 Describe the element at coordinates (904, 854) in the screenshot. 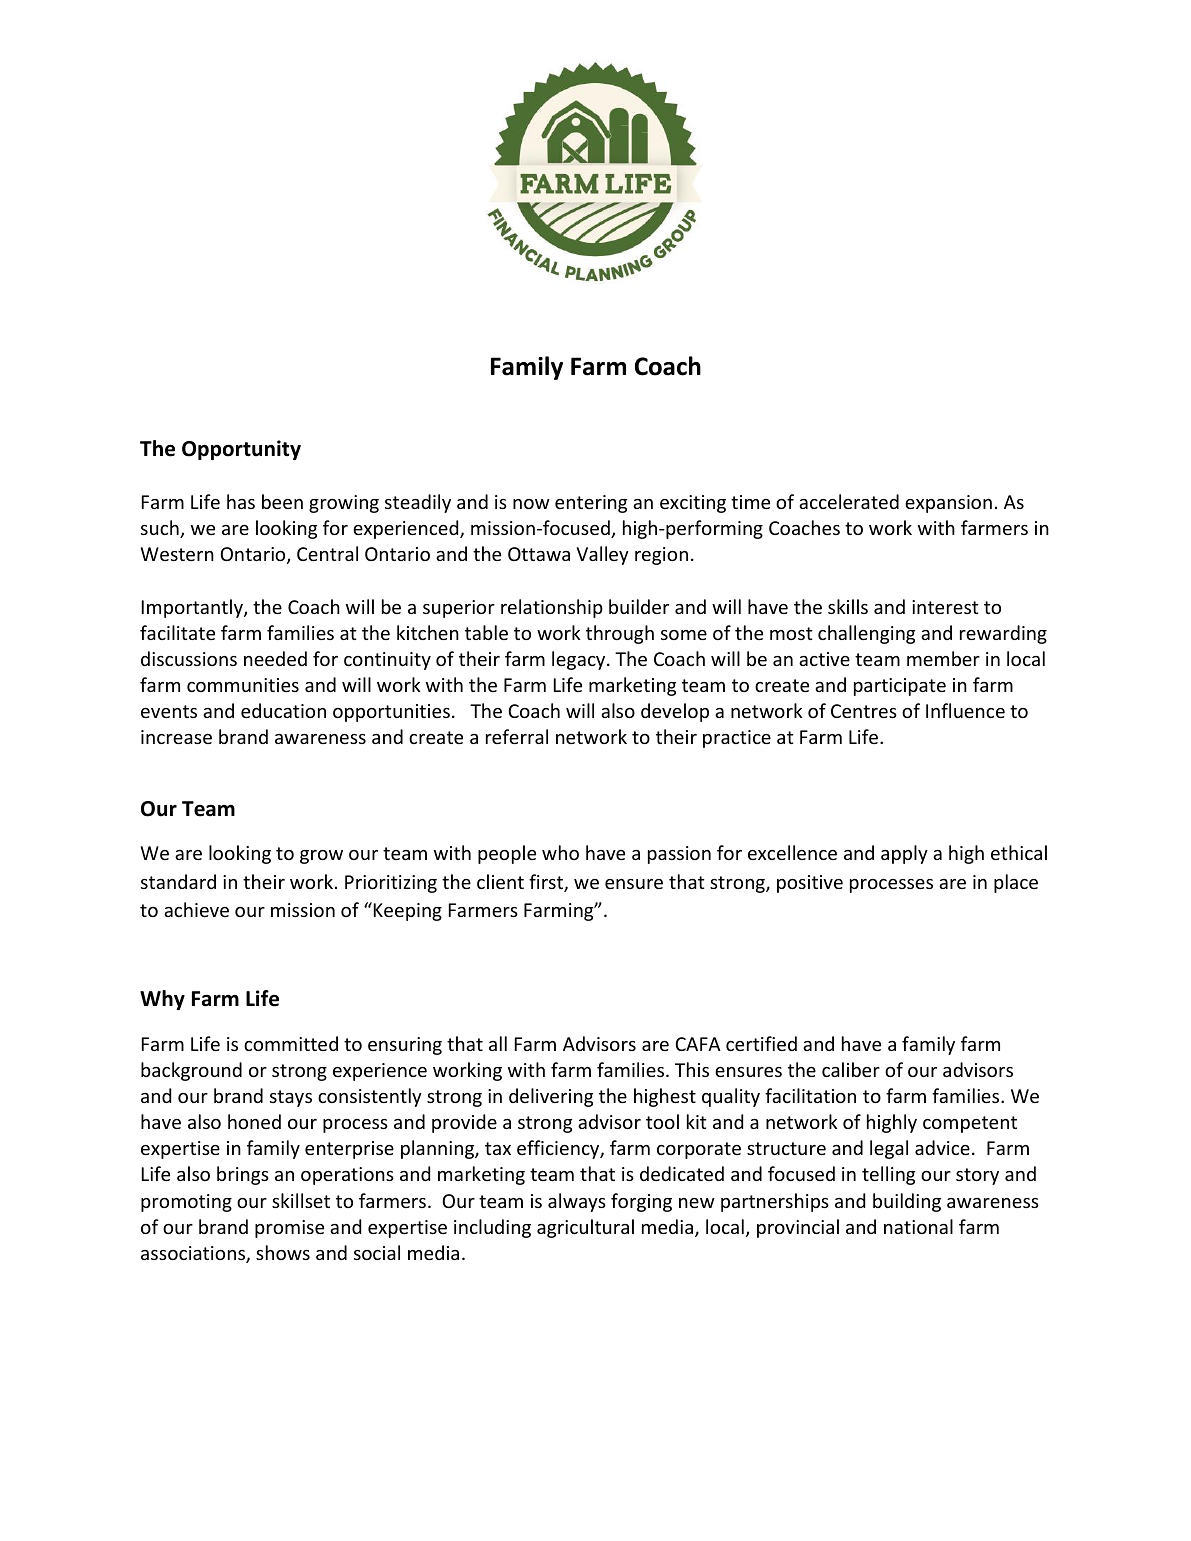

I see `apply` at that location.
